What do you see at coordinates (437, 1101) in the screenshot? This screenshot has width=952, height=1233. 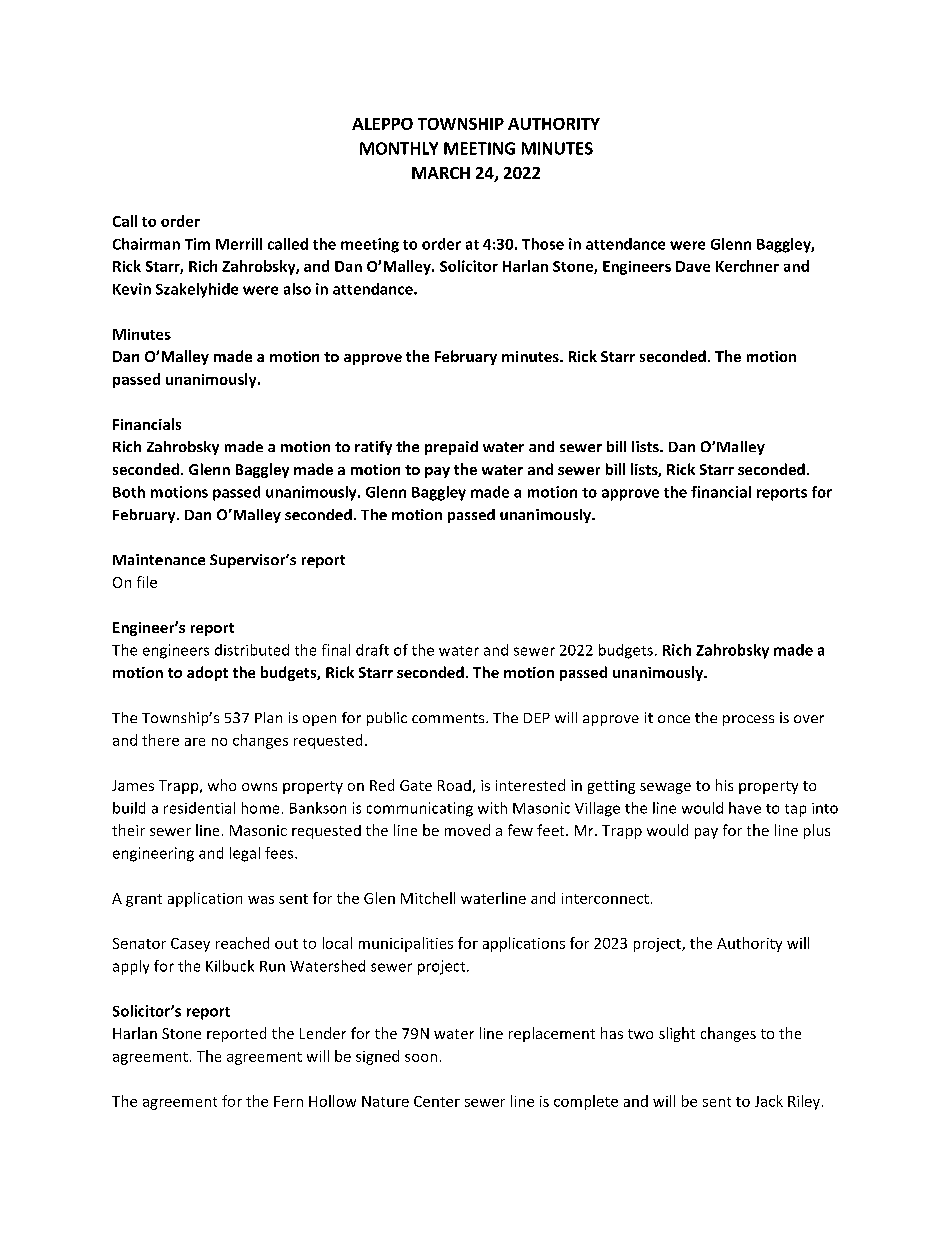 I see `Center` at bounding box center [437, 1101].
